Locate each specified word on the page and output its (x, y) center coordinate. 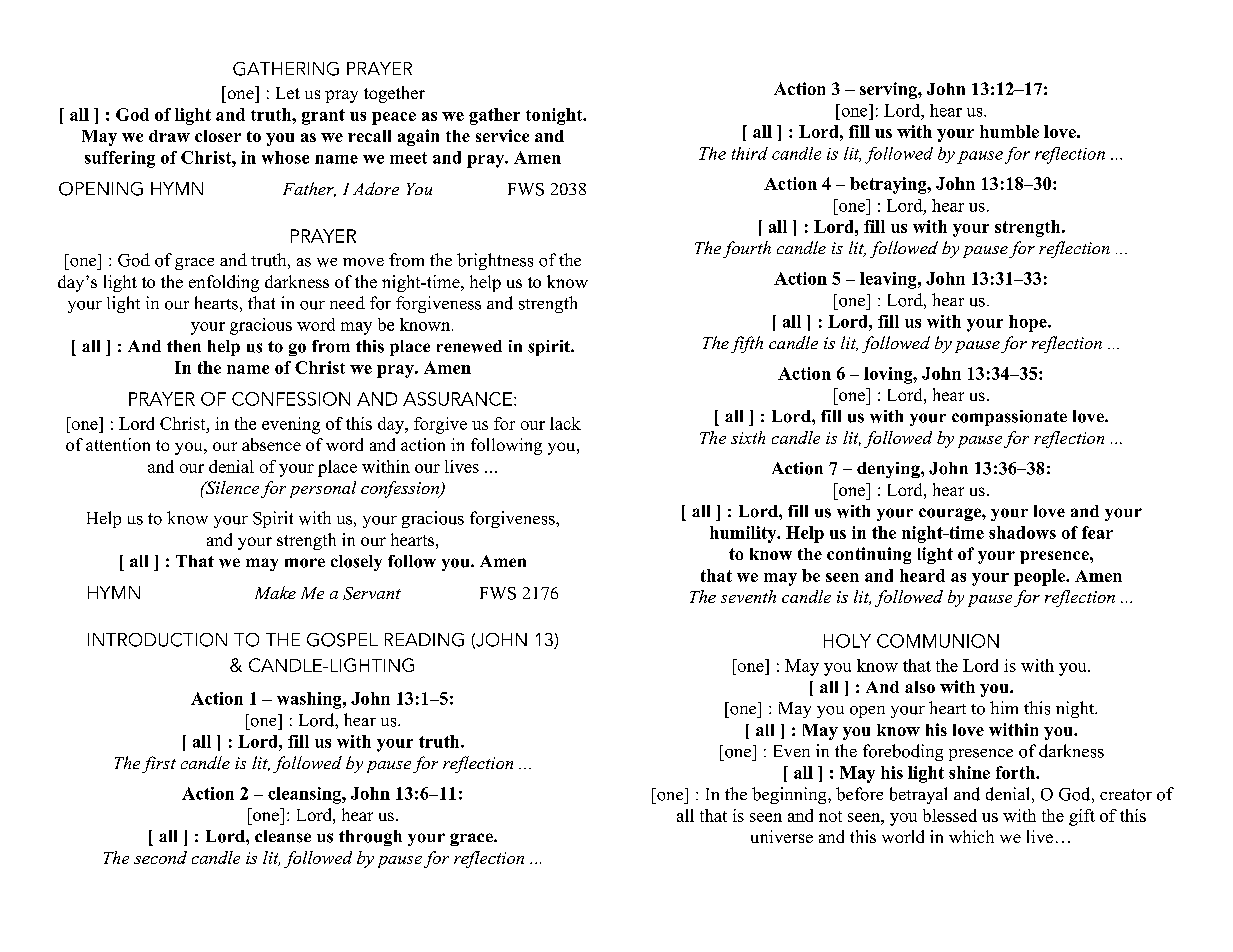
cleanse (283, 836)
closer (218, 136)
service (502, 135)
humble (1009, 131)
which (971, 836)
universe (782, 836)
